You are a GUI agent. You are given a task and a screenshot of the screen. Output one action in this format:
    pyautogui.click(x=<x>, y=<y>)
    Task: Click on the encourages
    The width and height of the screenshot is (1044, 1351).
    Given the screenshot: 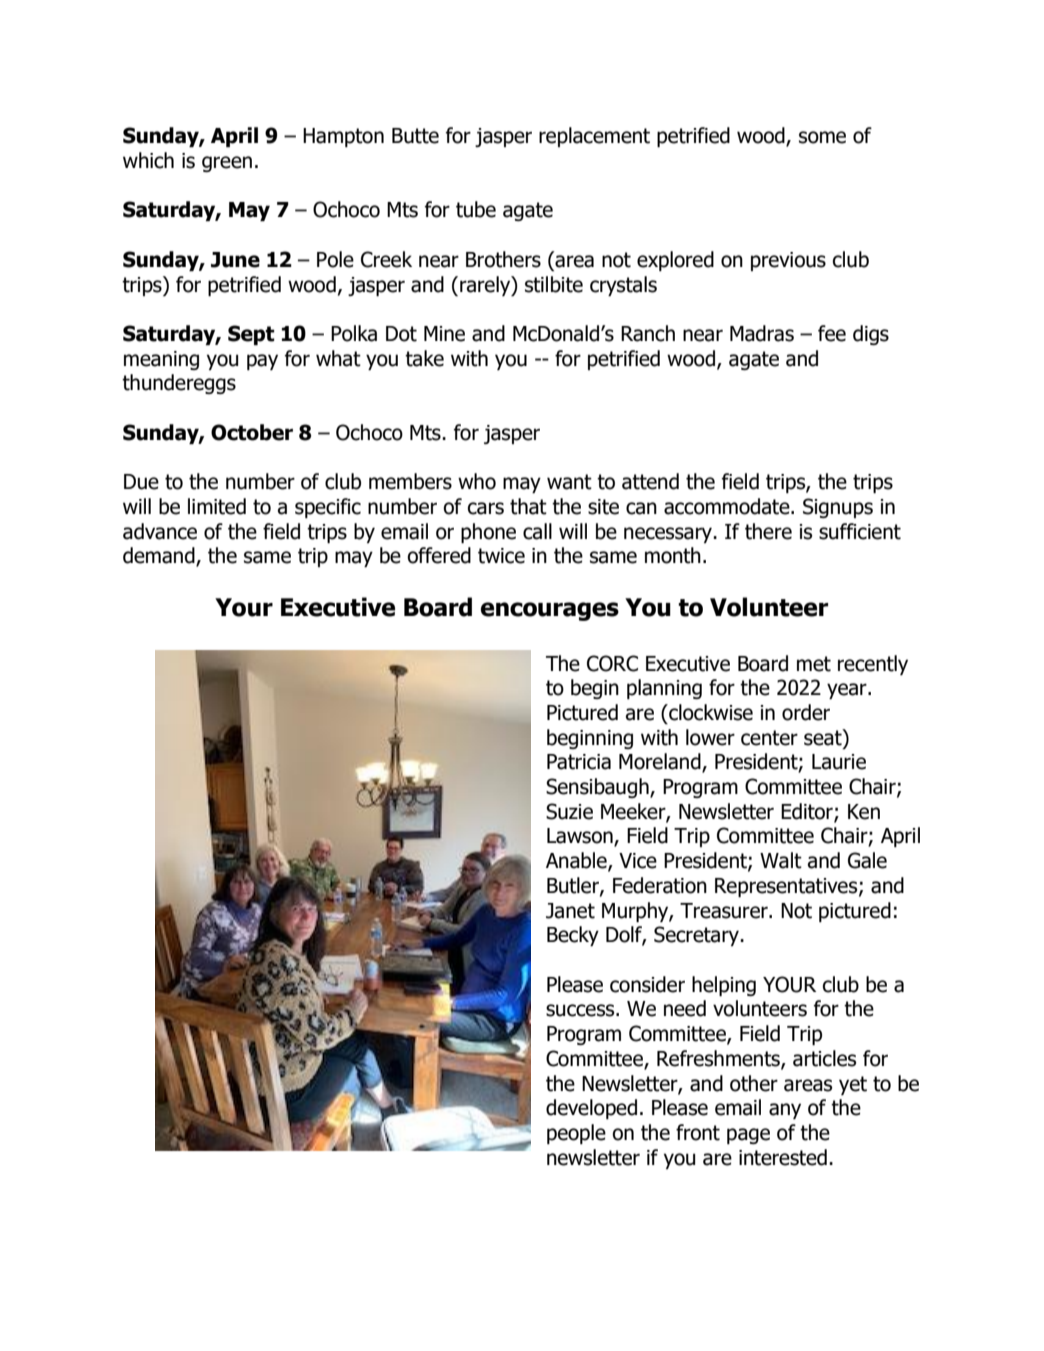 What is the action you would take?
    pyautogui.click(x=550, y=611)
